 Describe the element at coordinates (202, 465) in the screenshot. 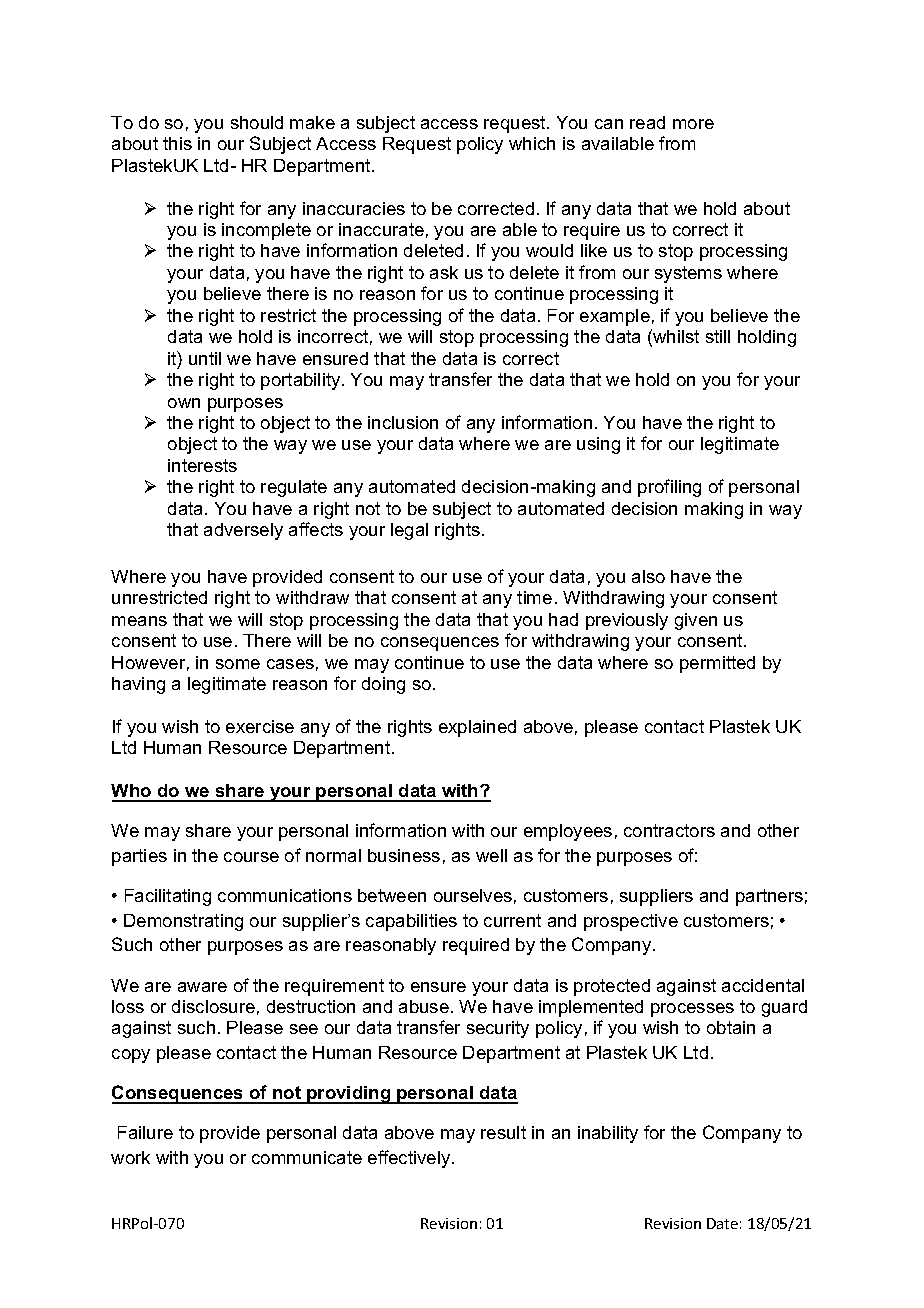

I see `interests` at that location.
